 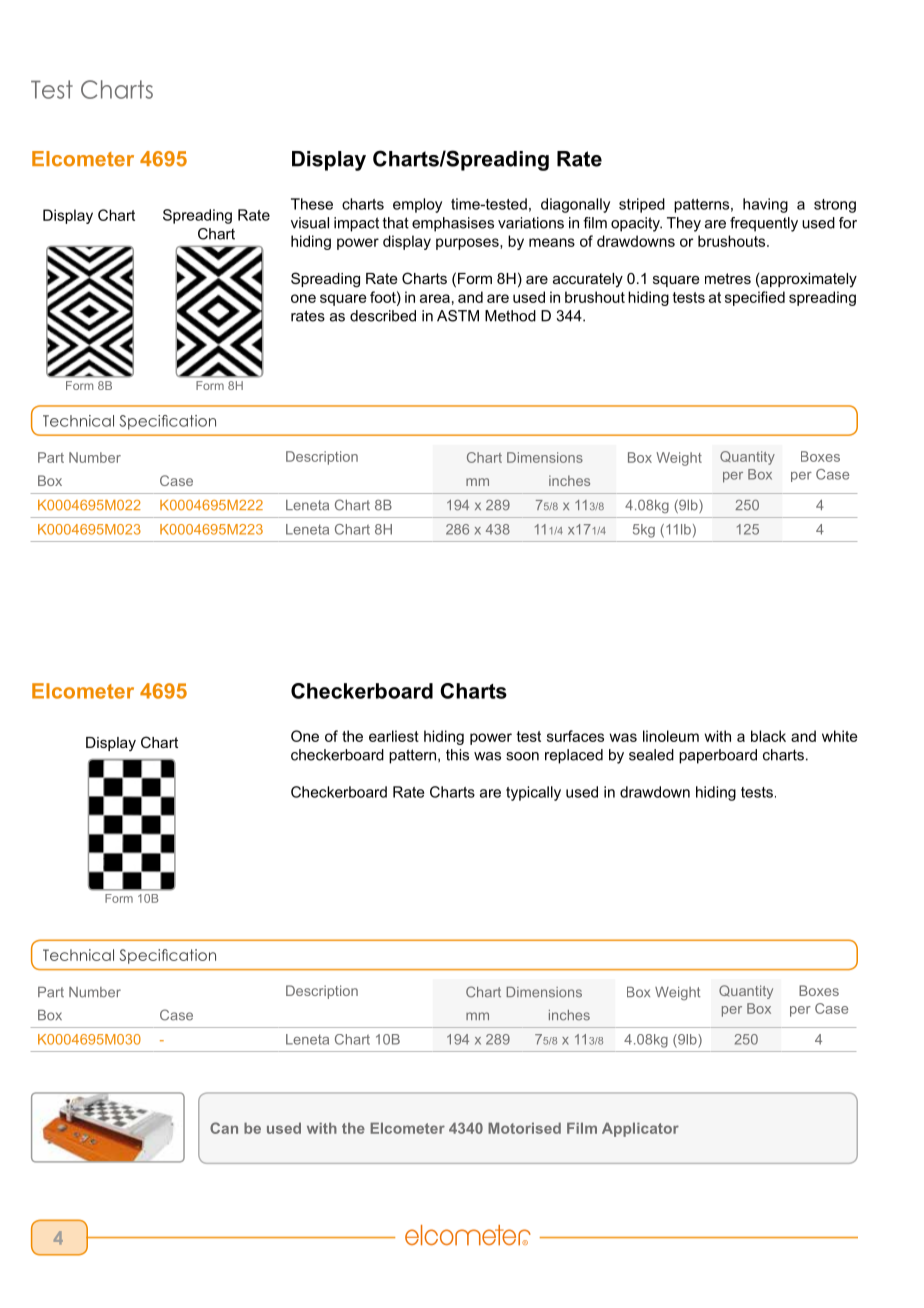 What do you see at coordinates (310, 223) in the screenshot?
I see `visual` at bounding box center [310, 223].
